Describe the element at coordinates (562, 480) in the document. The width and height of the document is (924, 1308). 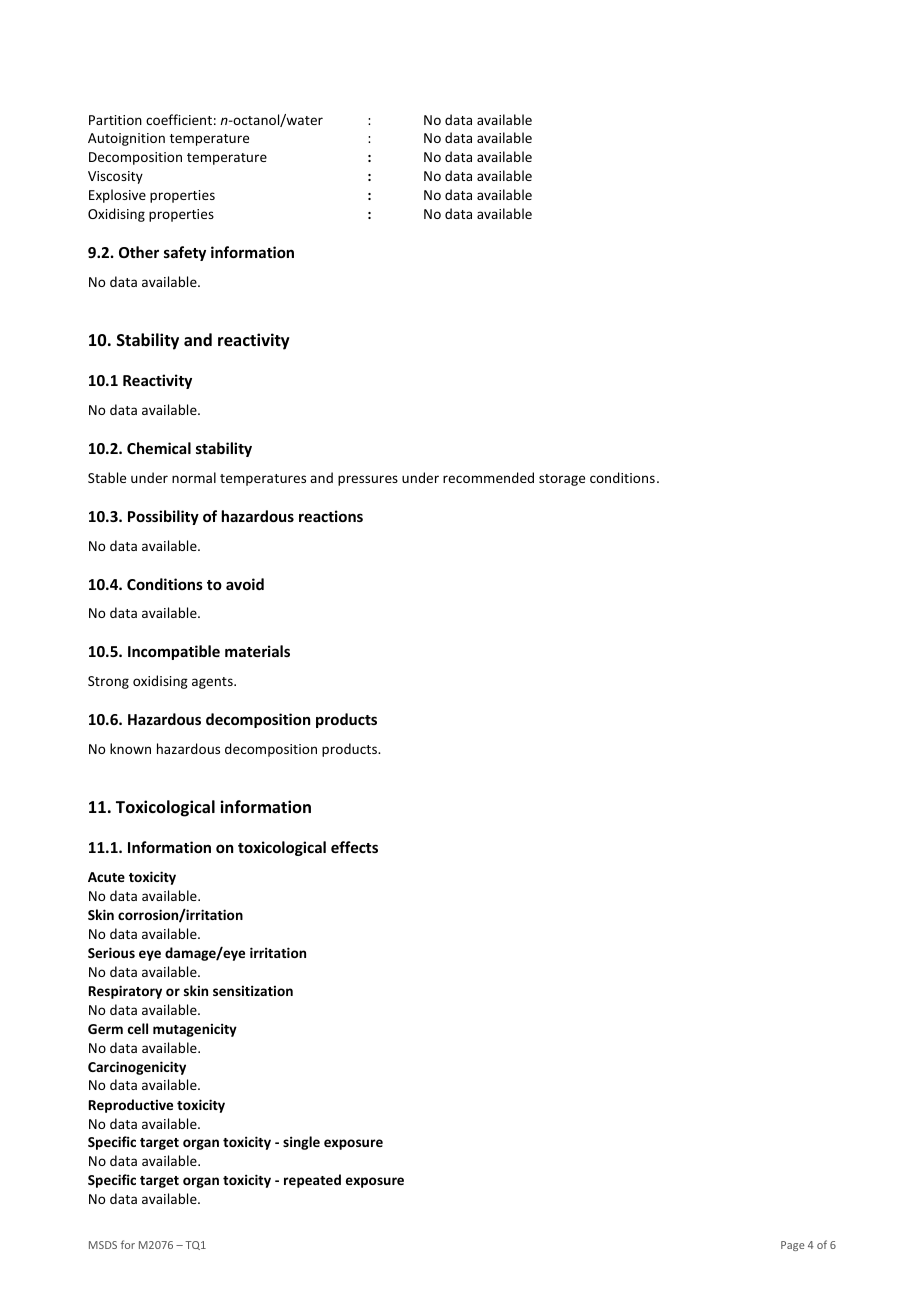
I see `storage` at that location.
